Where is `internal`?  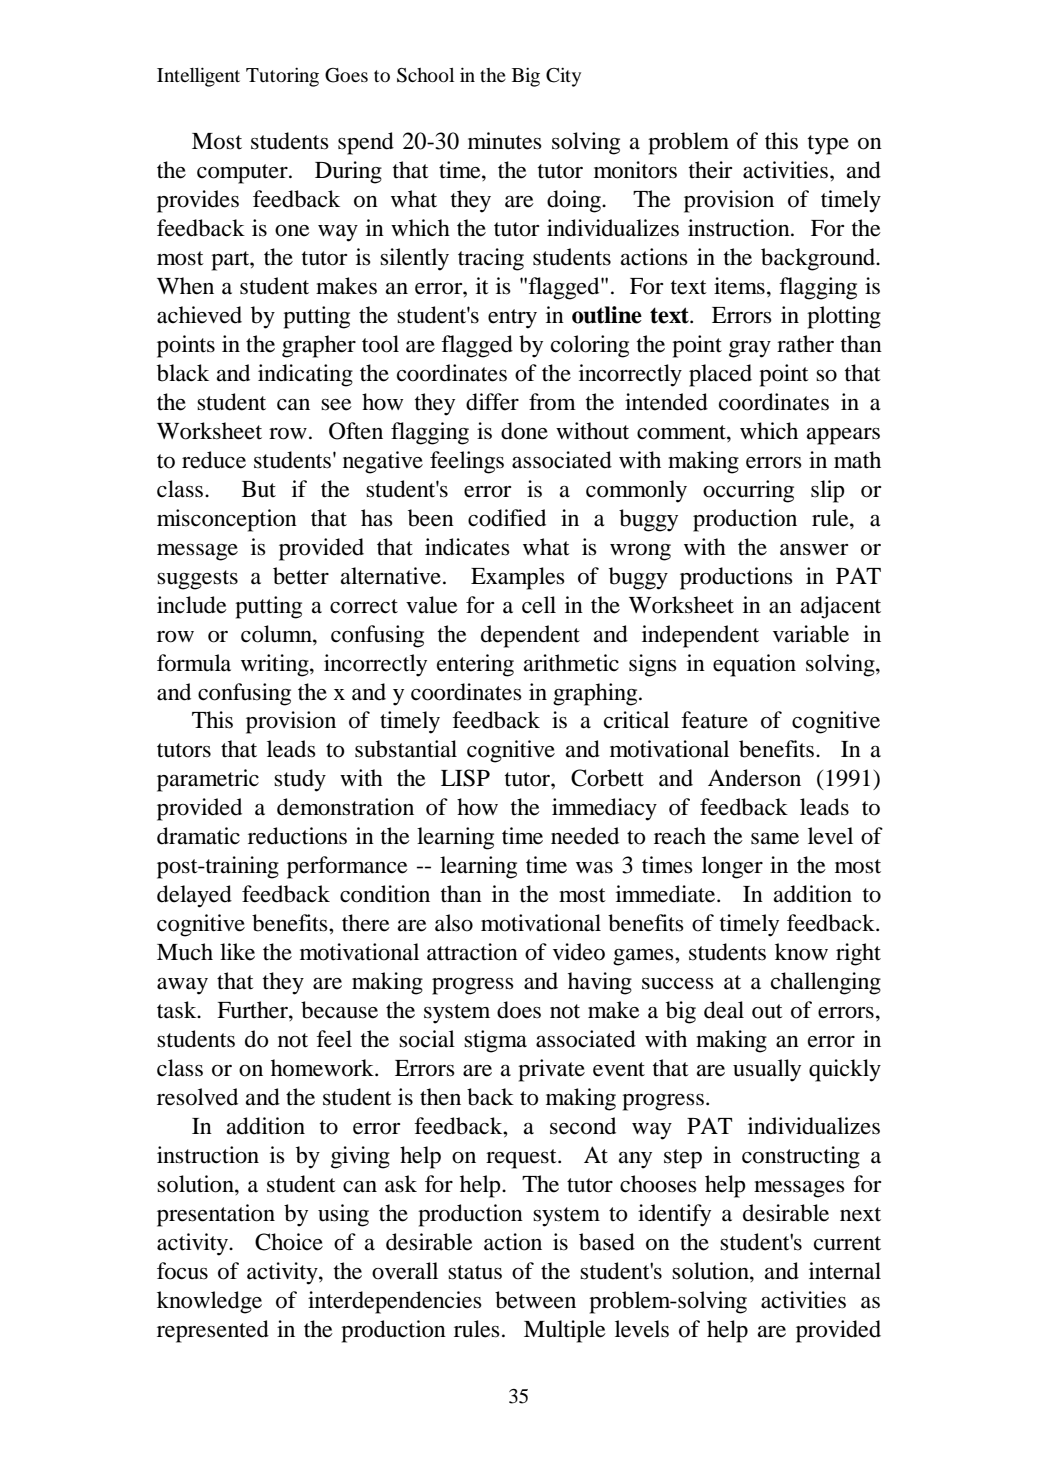 internal is located at coordinates (845, 1271).
